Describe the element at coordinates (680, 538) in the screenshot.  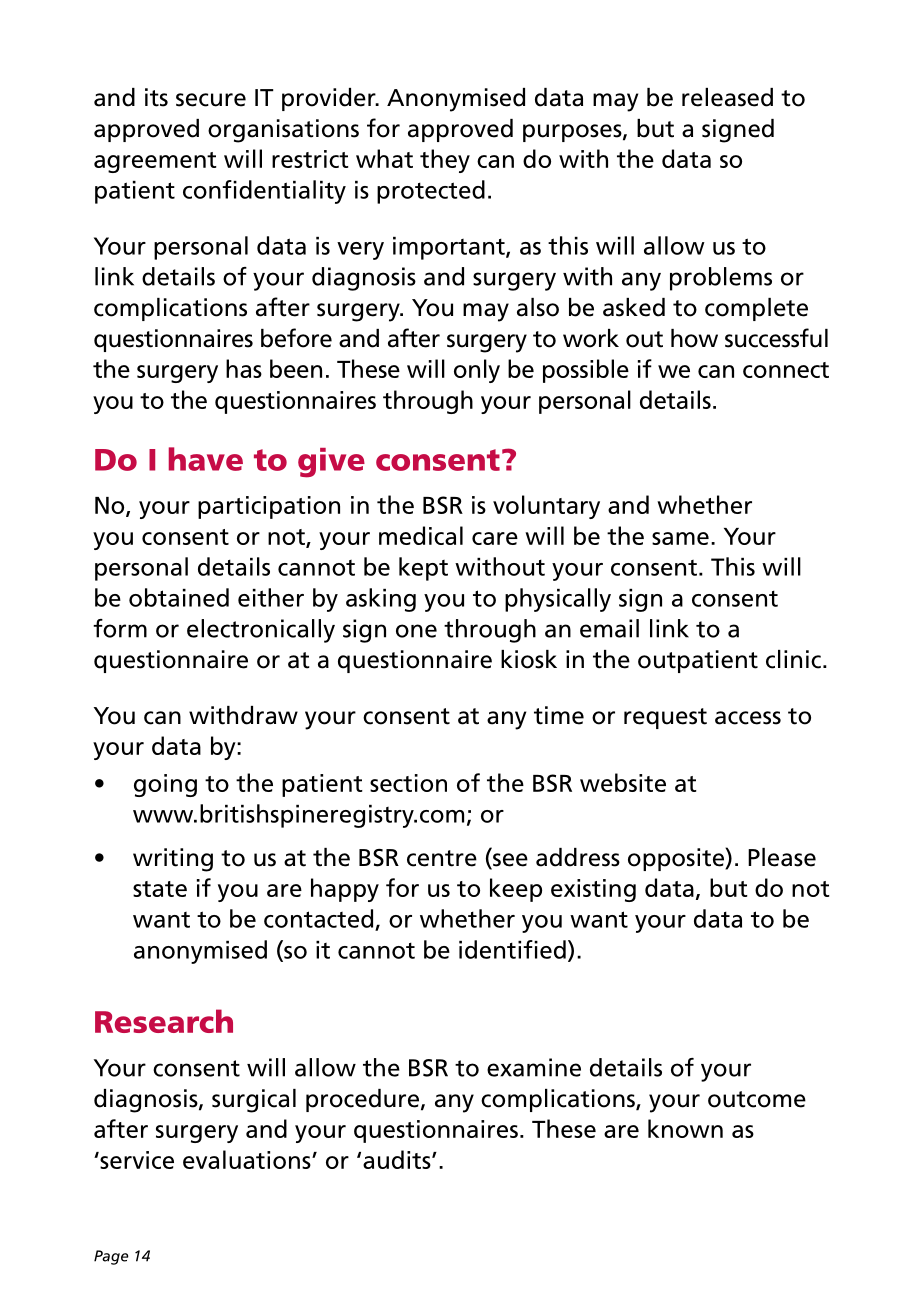
I see `same` at that location.
